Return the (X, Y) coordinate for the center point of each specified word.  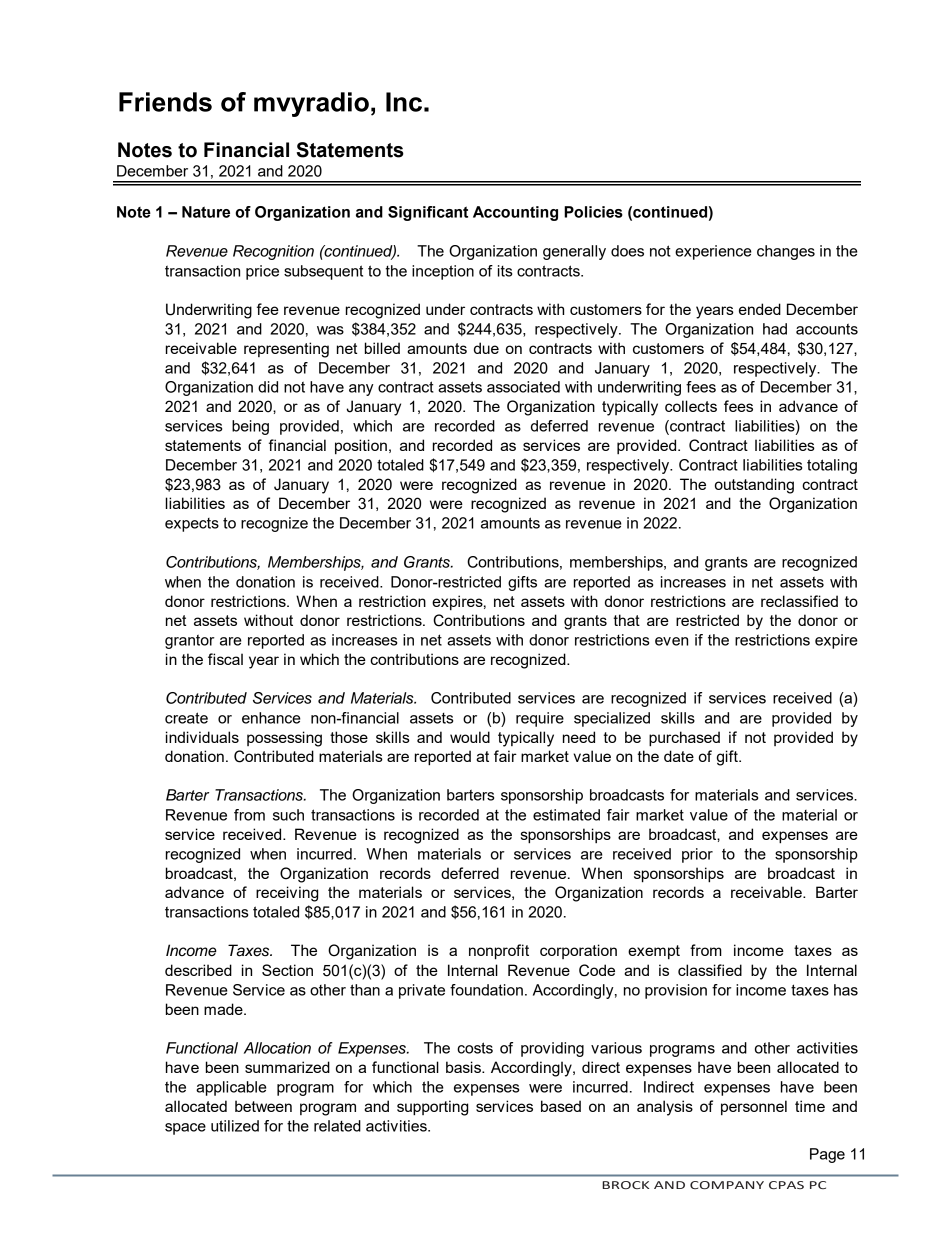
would (470, 737)
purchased (684, 739)
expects (192, 525)
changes (786, 252)
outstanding (754, 486)
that (627, 620)
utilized (235, 1126)
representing (286, 350)
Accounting (515, 213)
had (775, 329)
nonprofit (499, 952)
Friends (165, 102)
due (486, 348)
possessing (284, 739)
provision (676, 991)
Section (287, 970)
